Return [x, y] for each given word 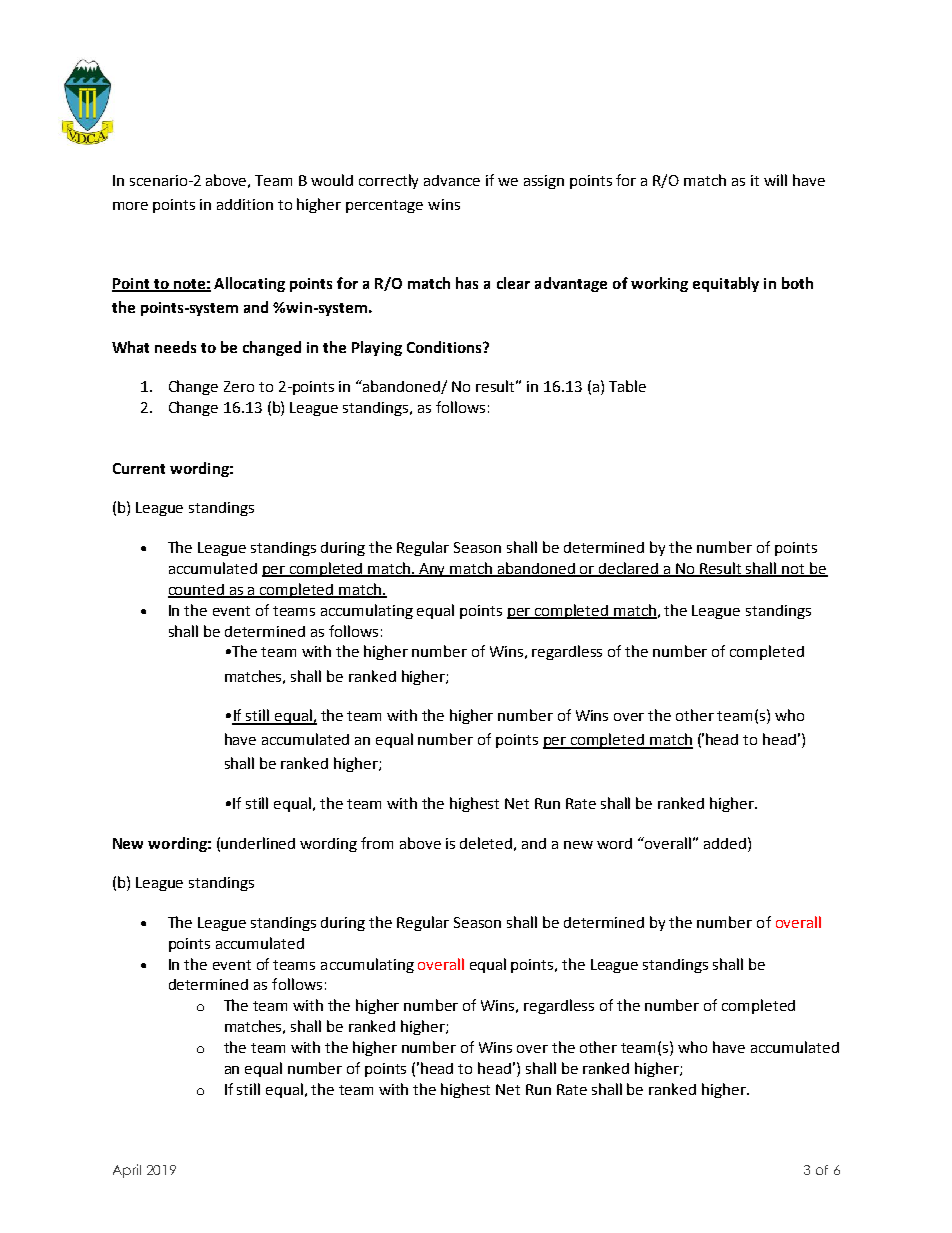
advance [452, 180]
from [377, 843]
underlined [258, 843]
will [775, 180]
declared [629, 569]
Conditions [445, 347]
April [127, 1171]
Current [139, 468]
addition [245, 204]
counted [197, 591]
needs [175, 347]
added [725, 843]
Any [432, 570]
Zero [239, 386]
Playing [377, 348]
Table [627, 386]
